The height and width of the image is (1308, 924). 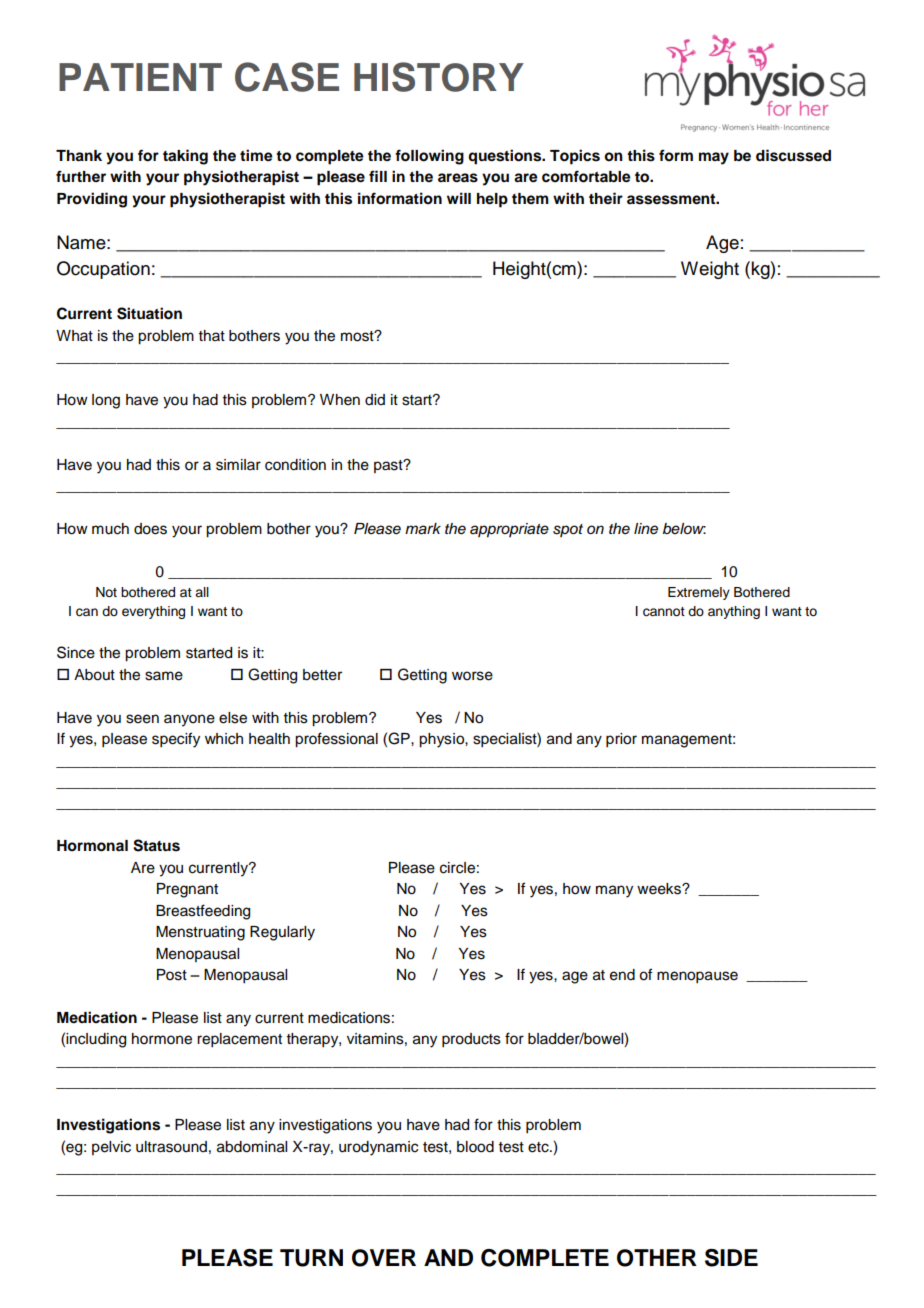 What do you see at coordinates (140, 77) in the image?
I see `PATIENT` at bounding box center [140, 77].
